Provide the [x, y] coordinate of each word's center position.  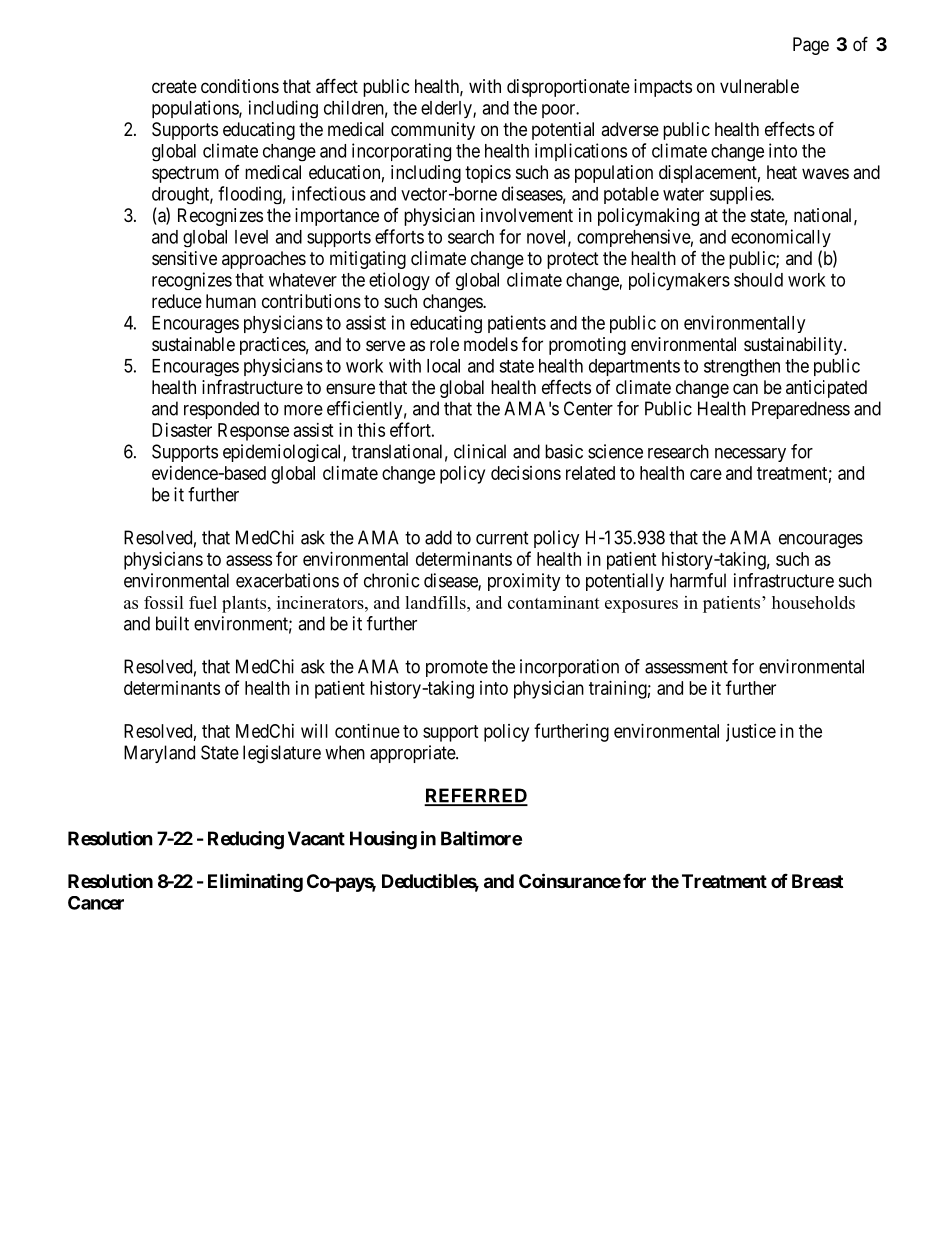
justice [751, 733]
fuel [203, 602]
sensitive [184, 258]
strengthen [742, 367]
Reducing [246, 840]
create [174, 87]
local [443, 366]
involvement [527, 215]
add [438, 537]
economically [781, 238]
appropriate [413, 754]
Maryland [159, 754]
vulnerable [759, 86]
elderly [447, 109]
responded [221, 410]
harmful [698, 580]
